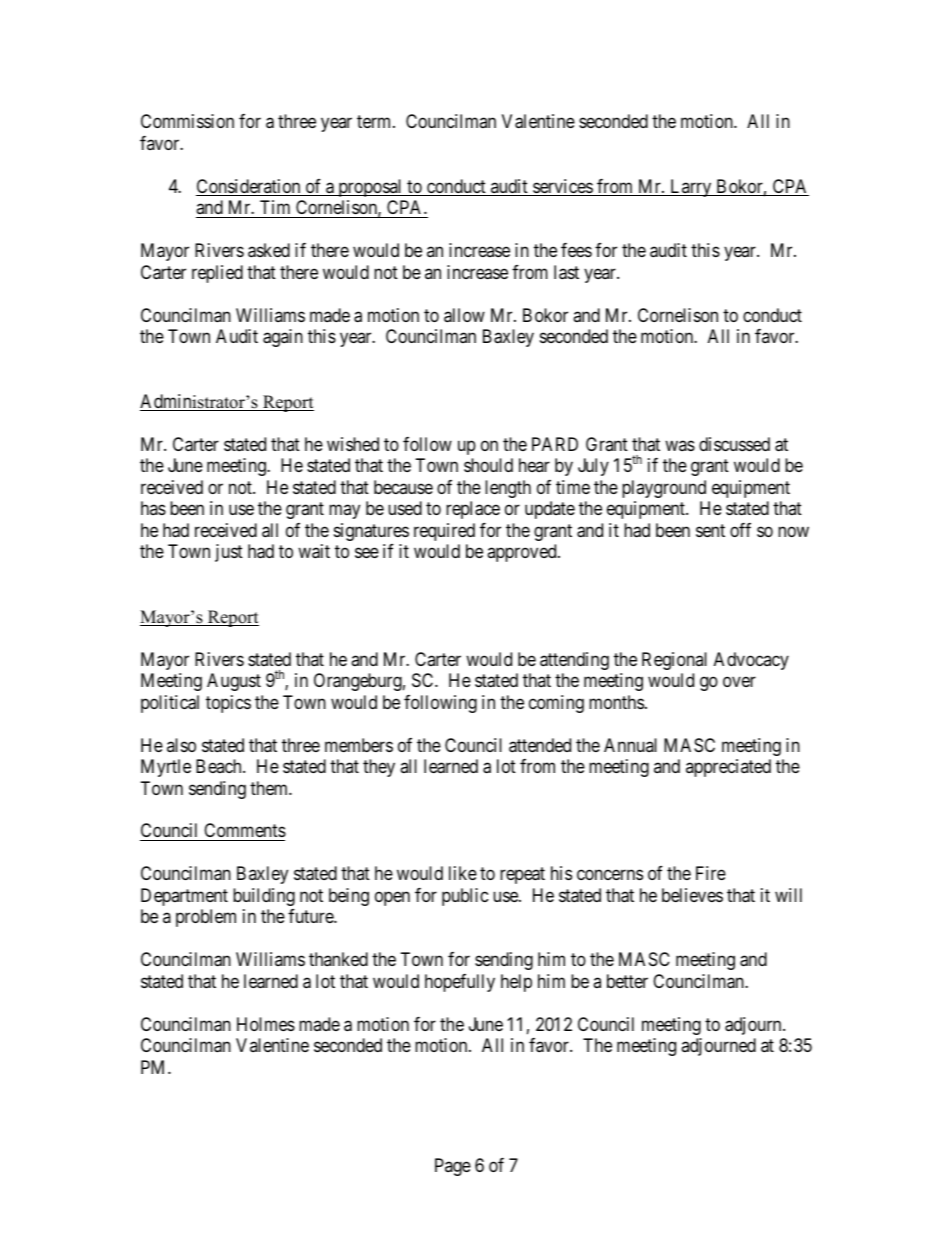 The width and height of the screenshot is (952, 1233). Describe the element at coordinates (234, 682) in the screenshot. I see `August` at that location.
